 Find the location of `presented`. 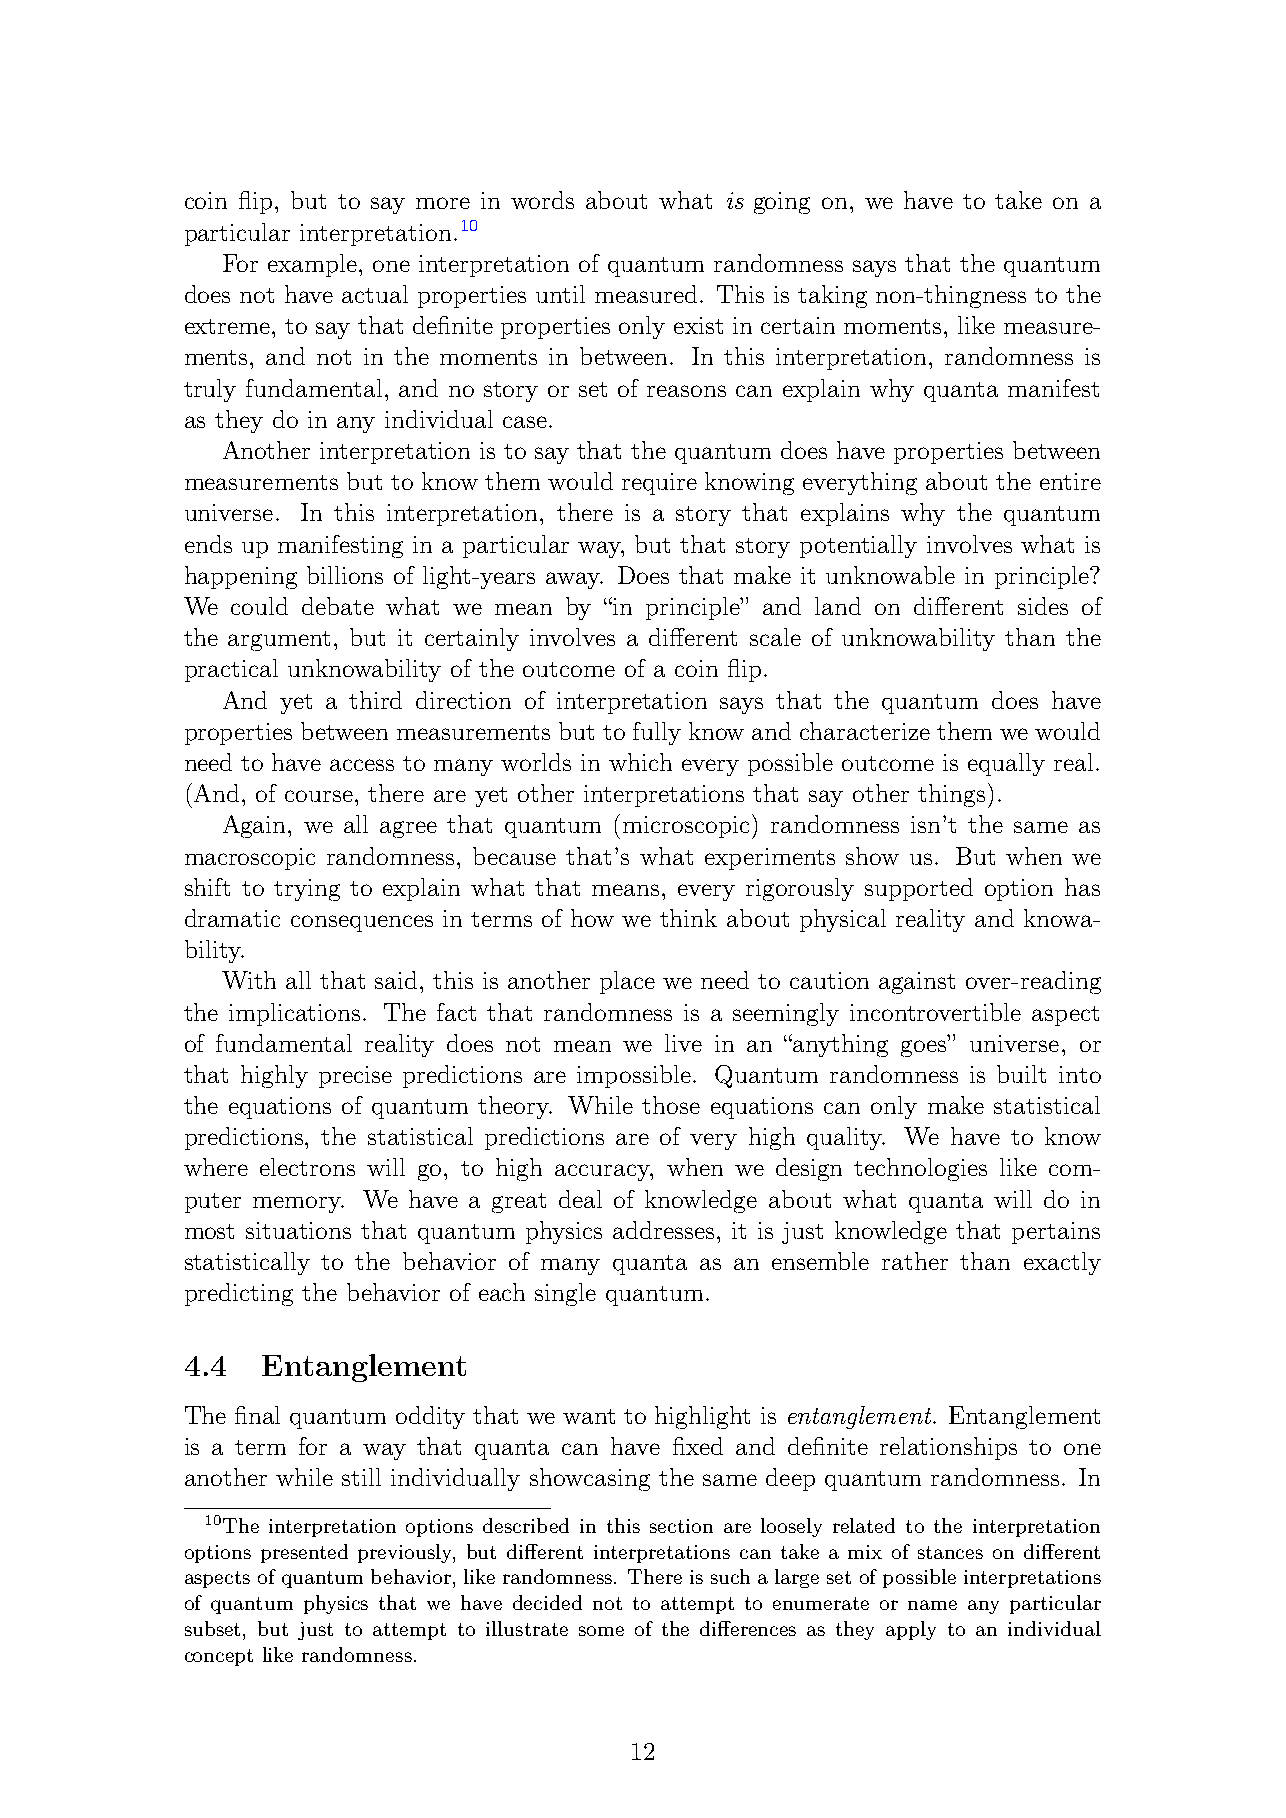

presented is located at coordinates (304, 1553).
